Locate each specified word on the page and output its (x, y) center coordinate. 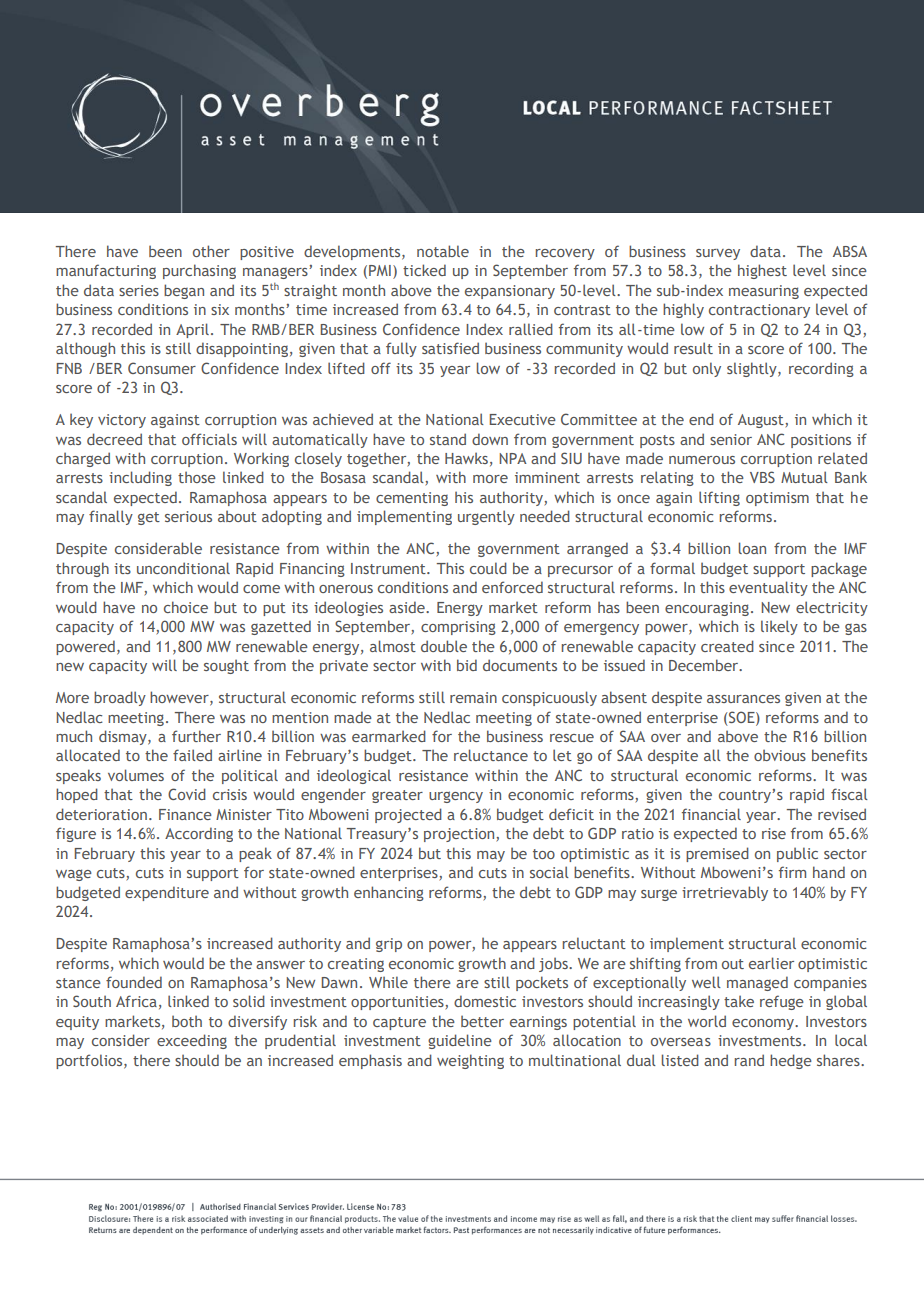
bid (467, 665)
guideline (460, 1041)
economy (764, 1024)
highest (762, 271)
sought (226, 666)
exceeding (192, 1041)
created (727, 646)
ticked (424, 270)
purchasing (199, 271)
